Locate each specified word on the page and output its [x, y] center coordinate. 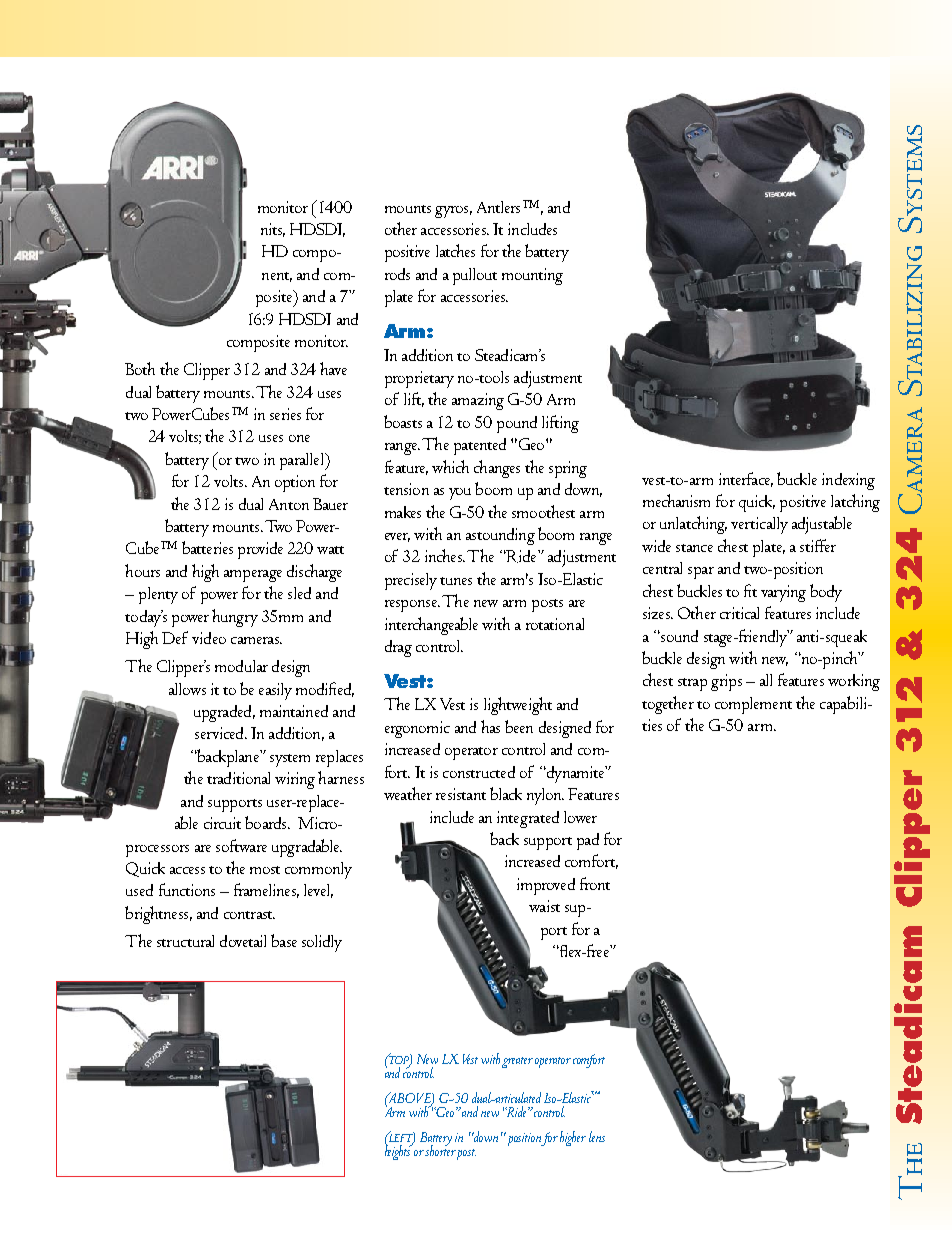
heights [399, 1151]
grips [726, 682]
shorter [440, 1149]
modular [241, 666]
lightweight [518, 706]
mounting [532, 276]
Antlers [498, 207]
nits [273, 230]
